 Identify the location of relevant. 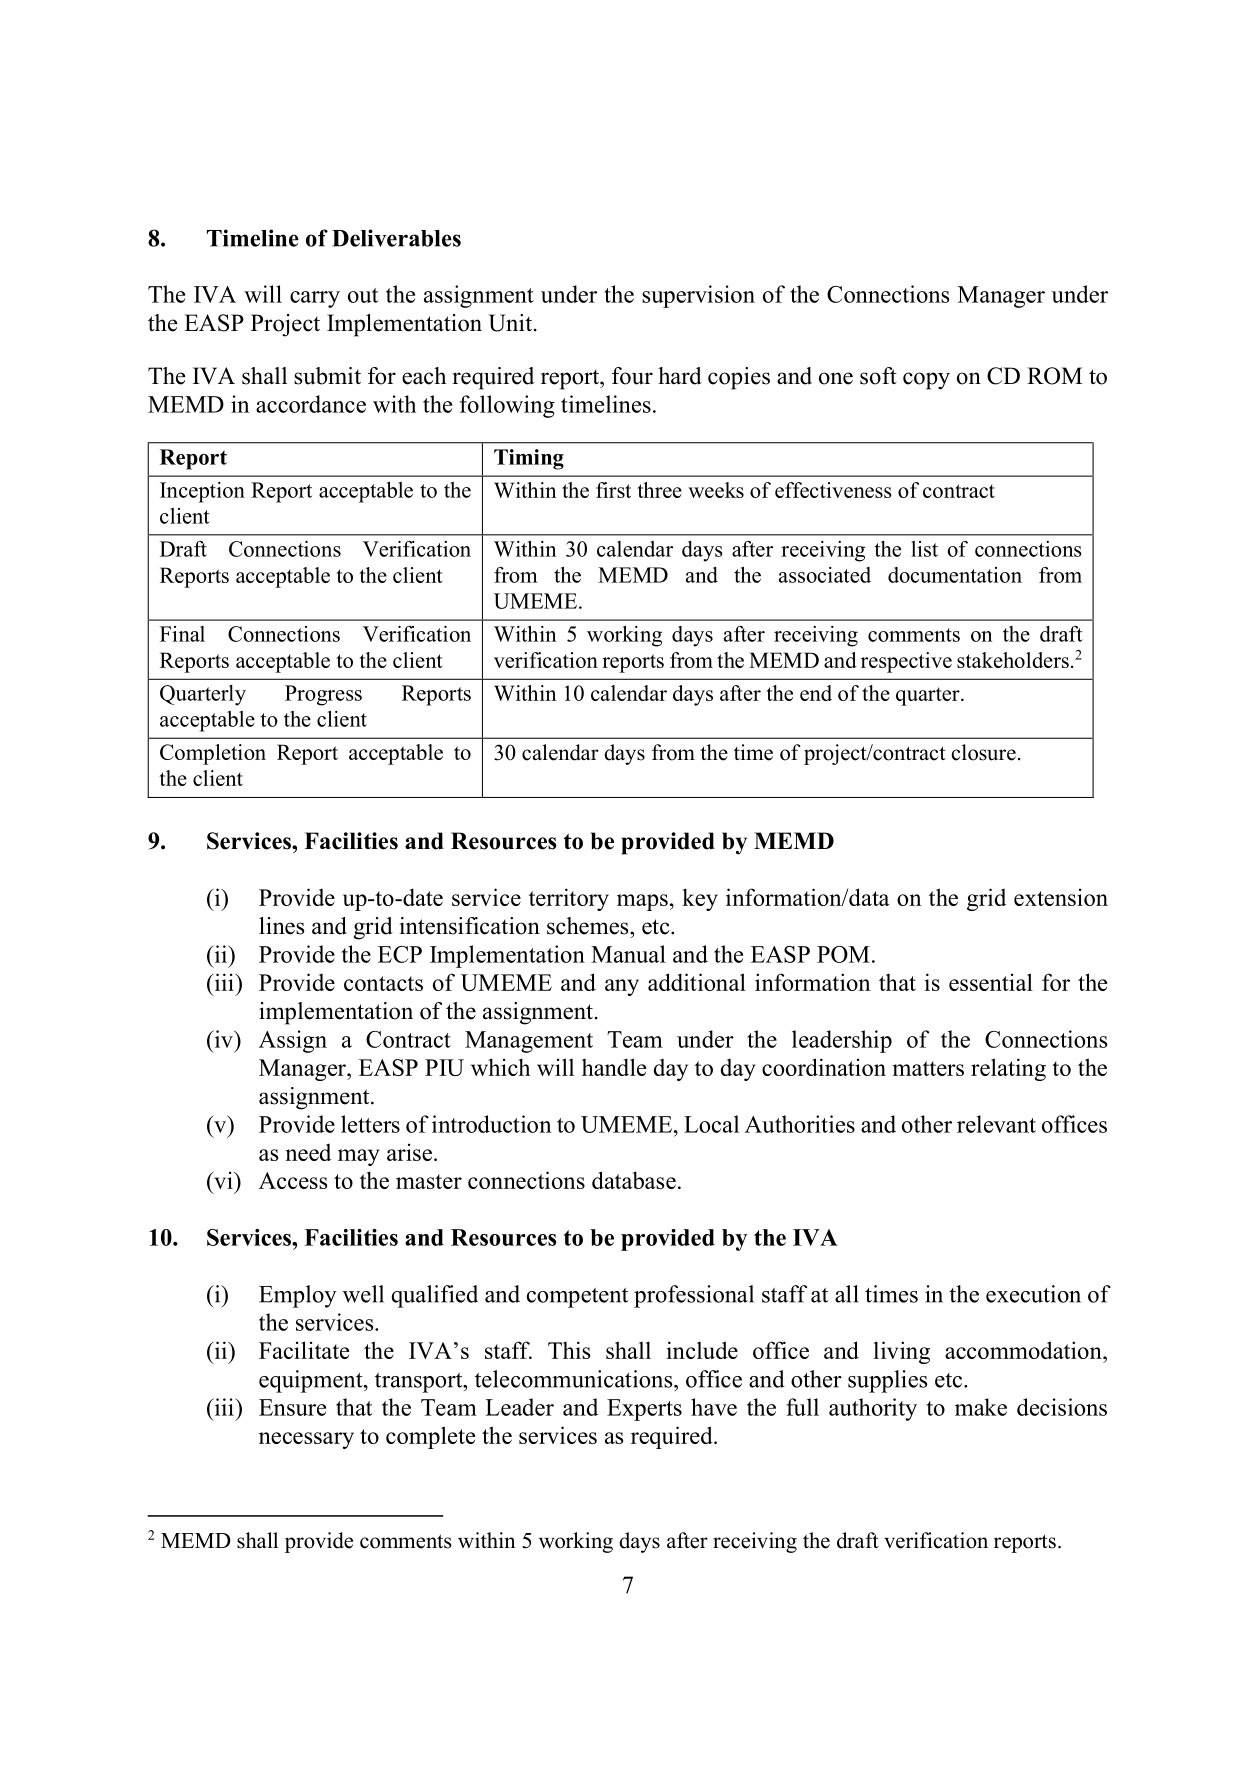
(996, 1124).
